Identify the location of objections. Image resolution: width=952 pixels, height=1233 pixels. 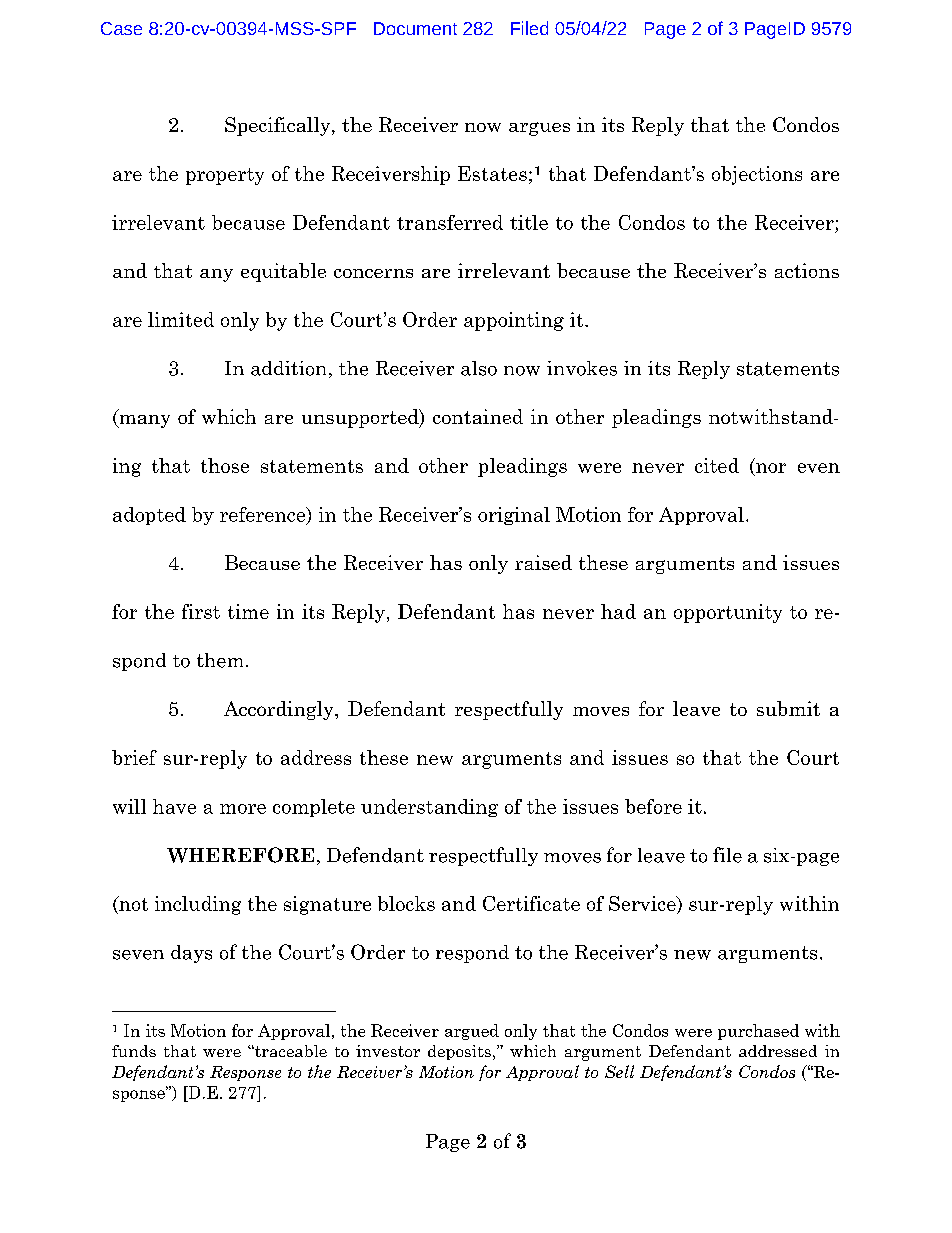
(757, 175).
